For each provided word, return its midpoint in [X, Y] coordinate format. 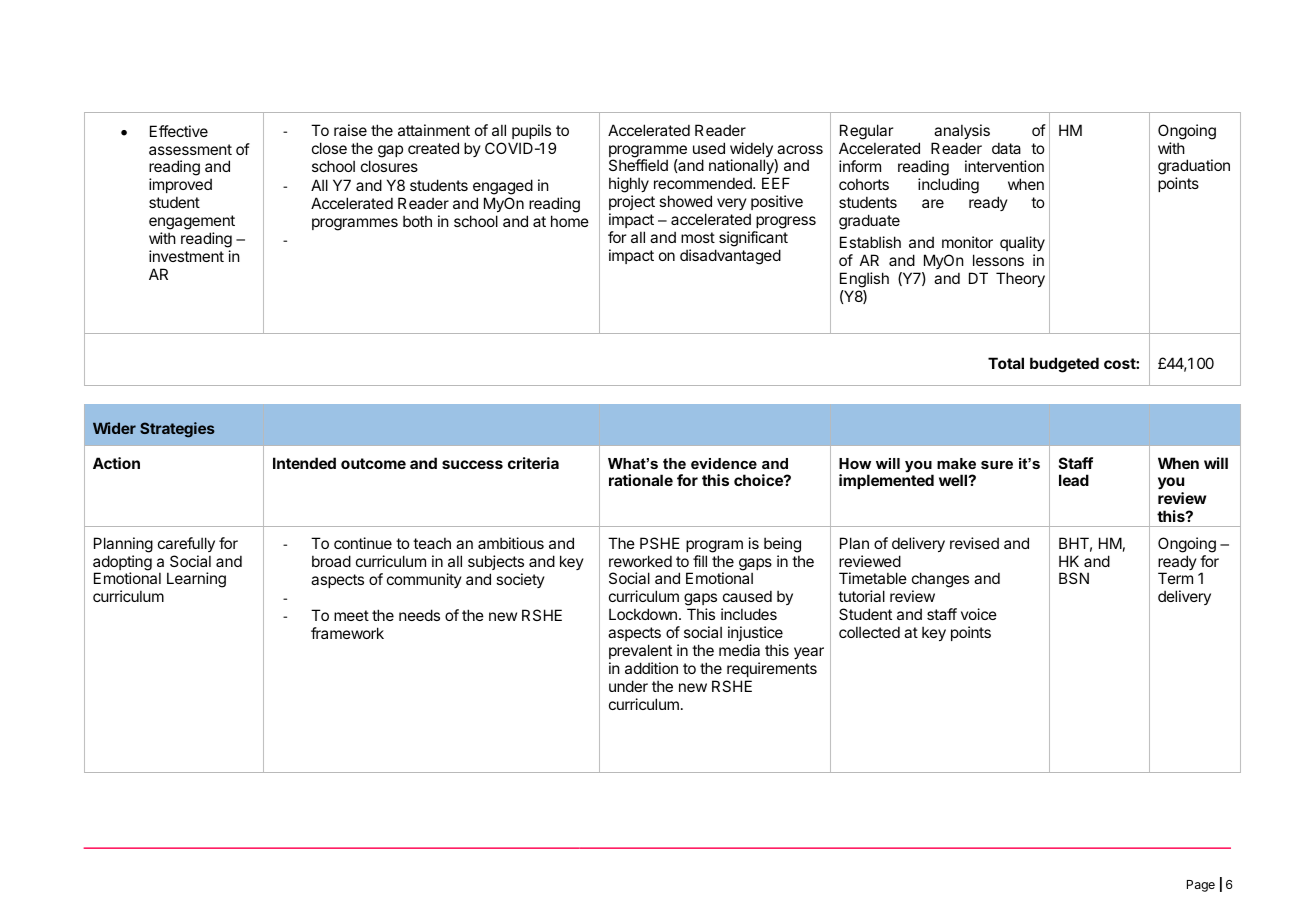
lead [1074, 480]
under [628, 686]
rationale [641, 480]
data [1006, 148]
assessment [190, 149]
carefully [186, 544]
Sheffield [638, 165]
